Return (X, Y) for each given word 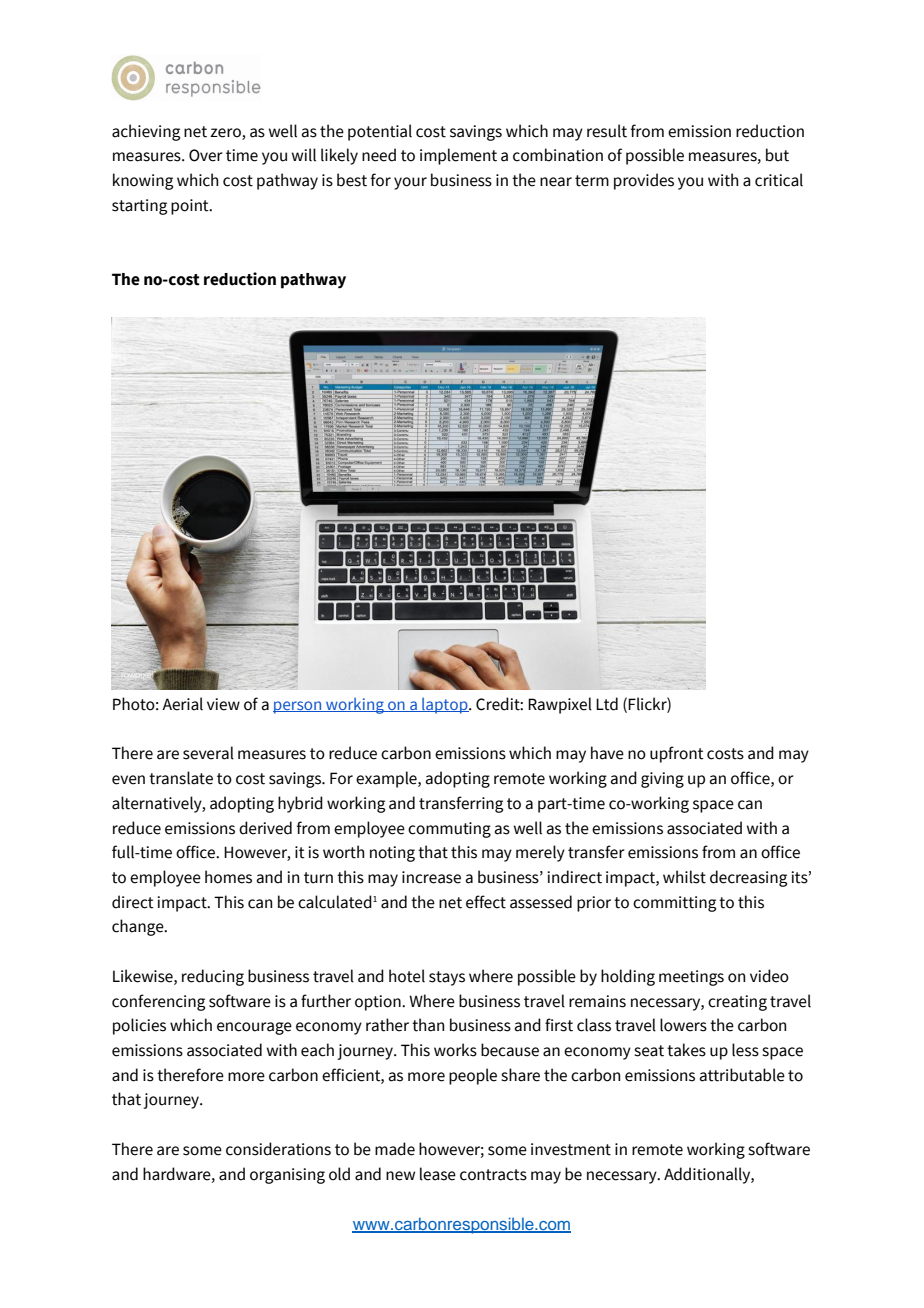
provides (644, 181)
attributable (742, 1075)
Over (206, 155)
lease (438, 1174)
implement (458, 156)
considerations (278, 1149)
